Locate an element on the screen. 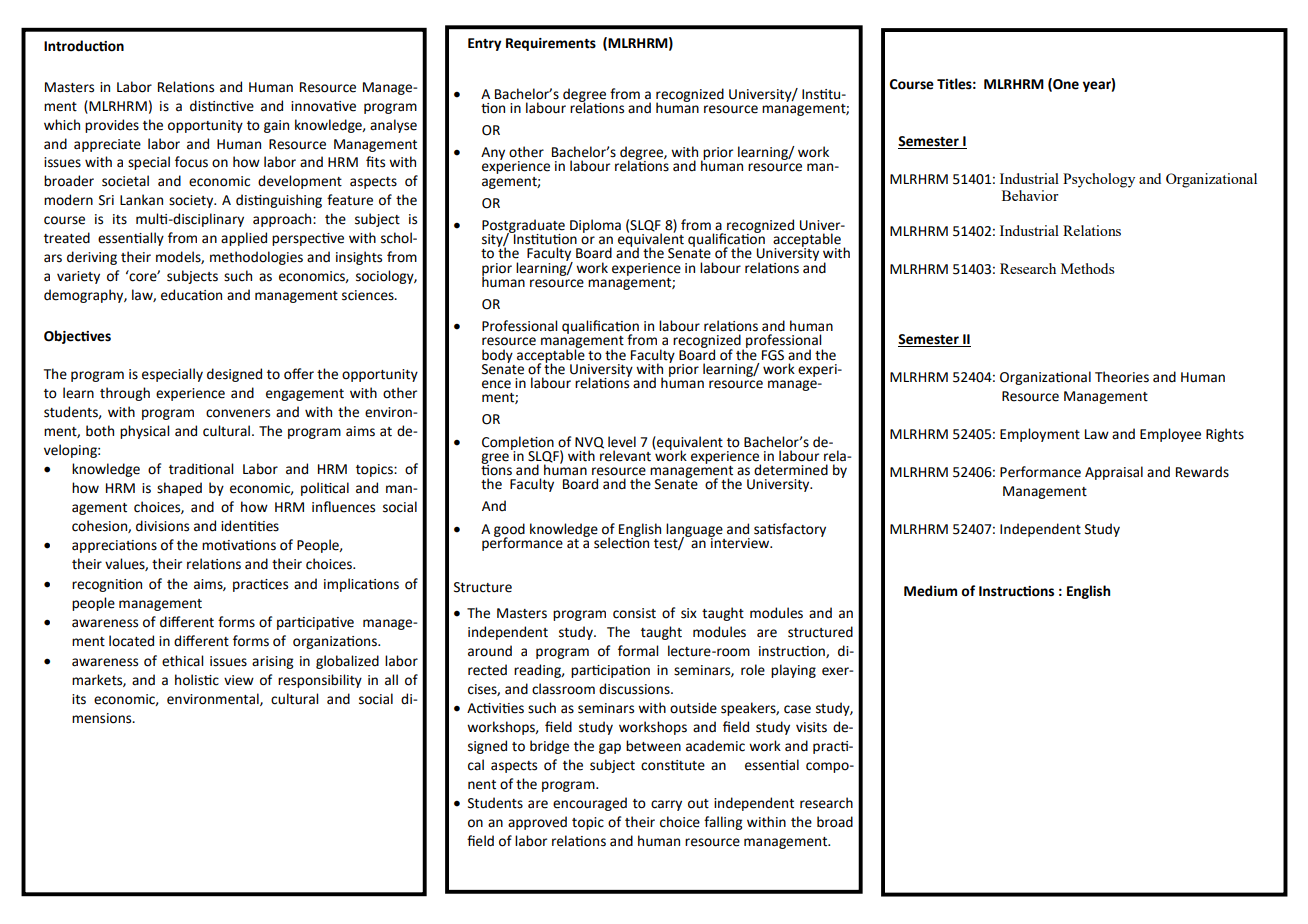  offer is located at coordinates (299, 374).
